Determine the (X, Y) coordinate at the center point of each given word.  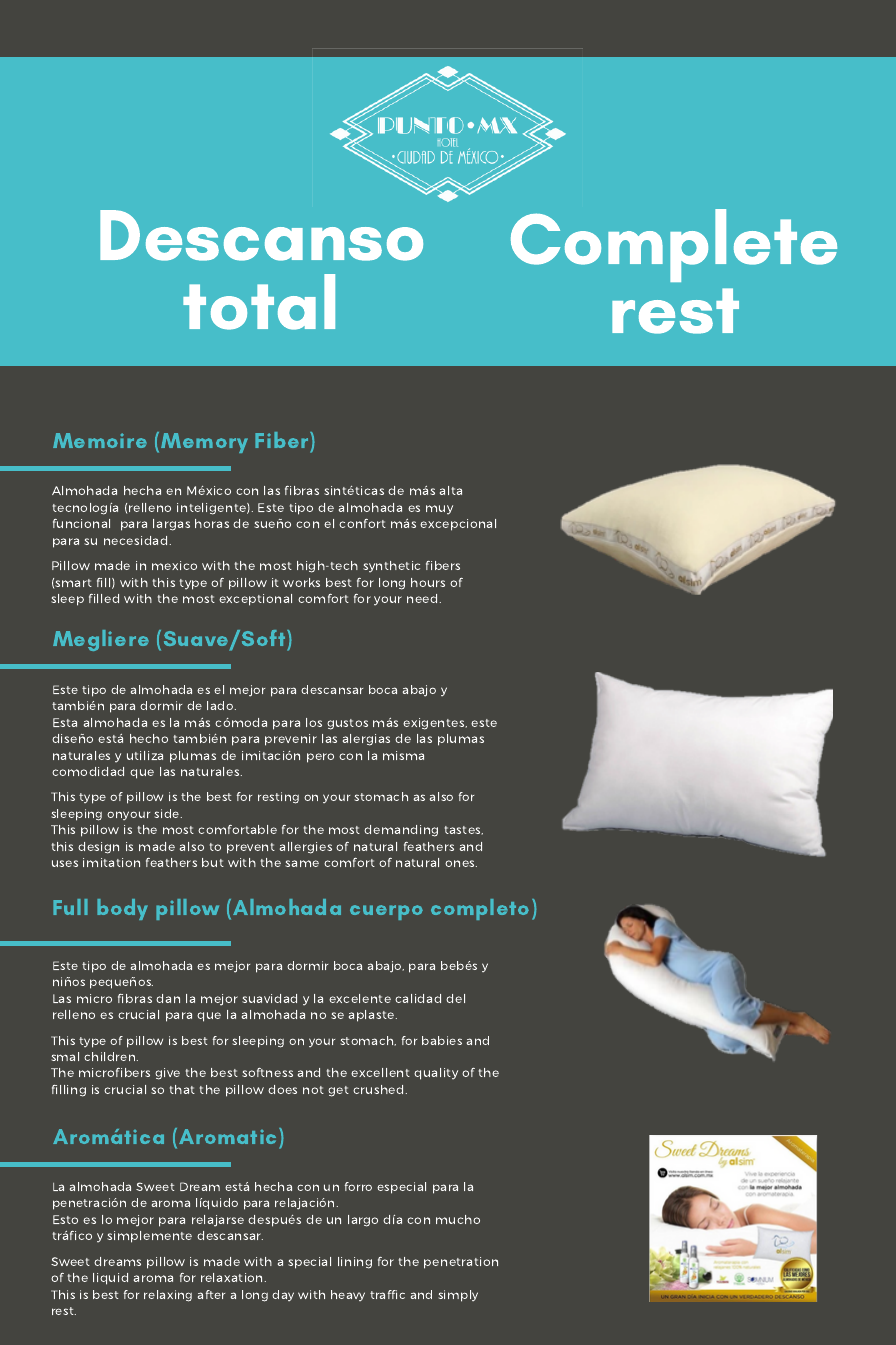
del (455, 998)
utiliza (145, 755)
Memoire (100, 440)
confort (362, 523)
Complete (674, 245)
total (259, 302)
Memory (204, 443)
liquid (110, 1279)
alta (451, 490)
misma (403, 755)
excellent (380, 1072)
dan (168, 998)
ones (461, 863)
